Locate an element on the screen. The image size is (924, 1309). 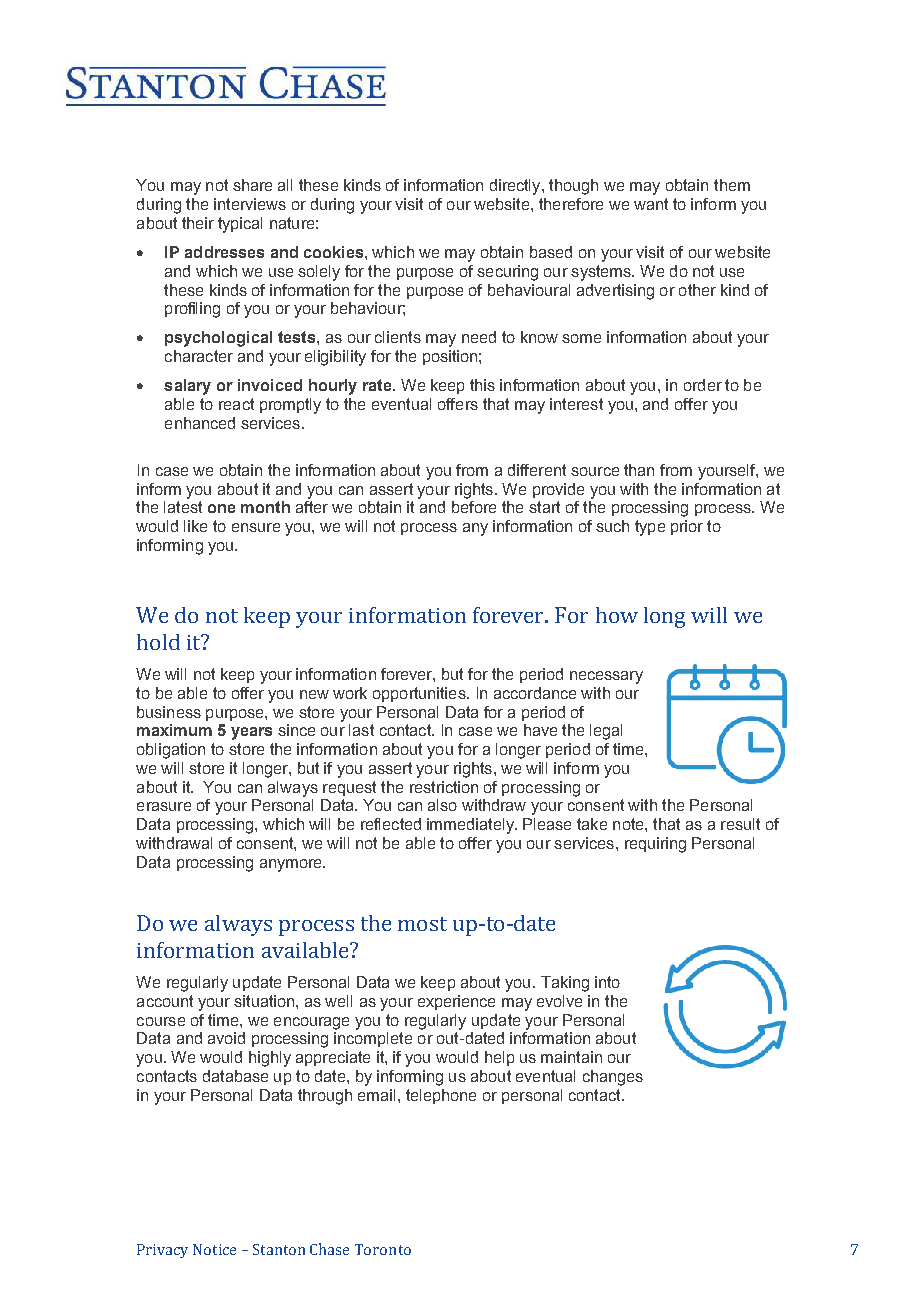
into is located at coordinates (607, 982).
